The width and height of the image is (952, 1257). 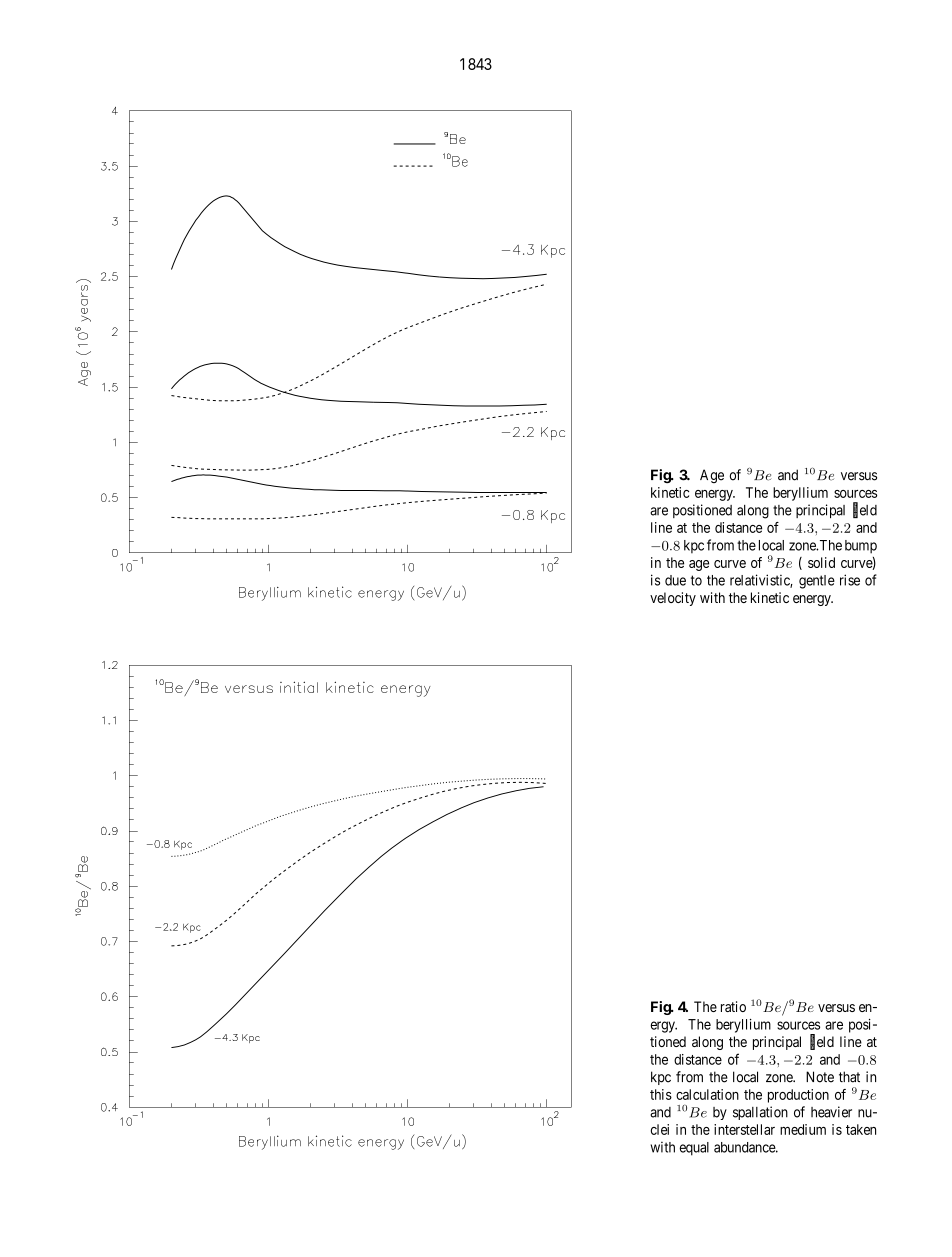 I want to click on due, so click(x=675, y=580).
